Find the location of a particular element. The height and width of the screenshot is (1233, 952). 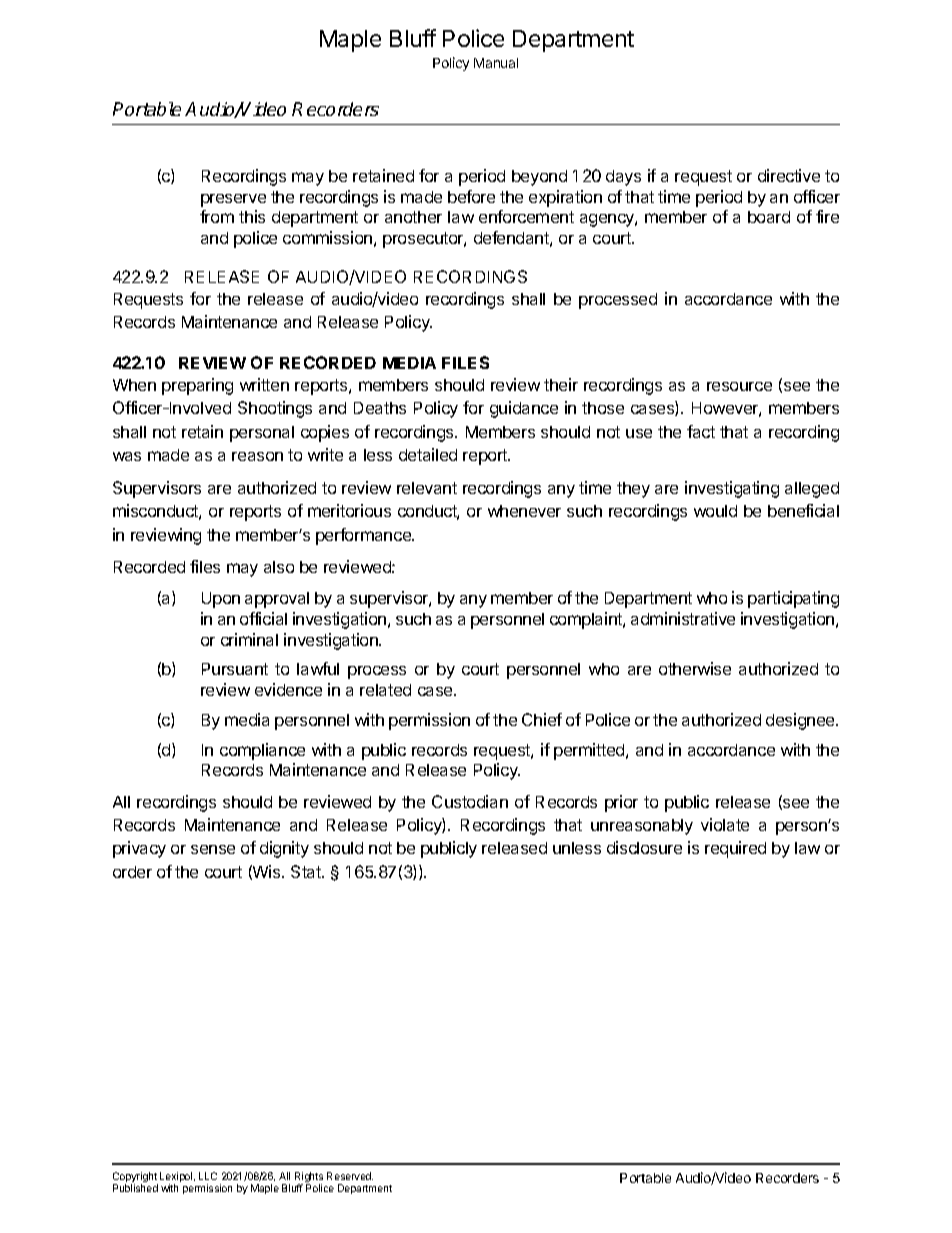

Manual is located at coordinates (496, 63).
